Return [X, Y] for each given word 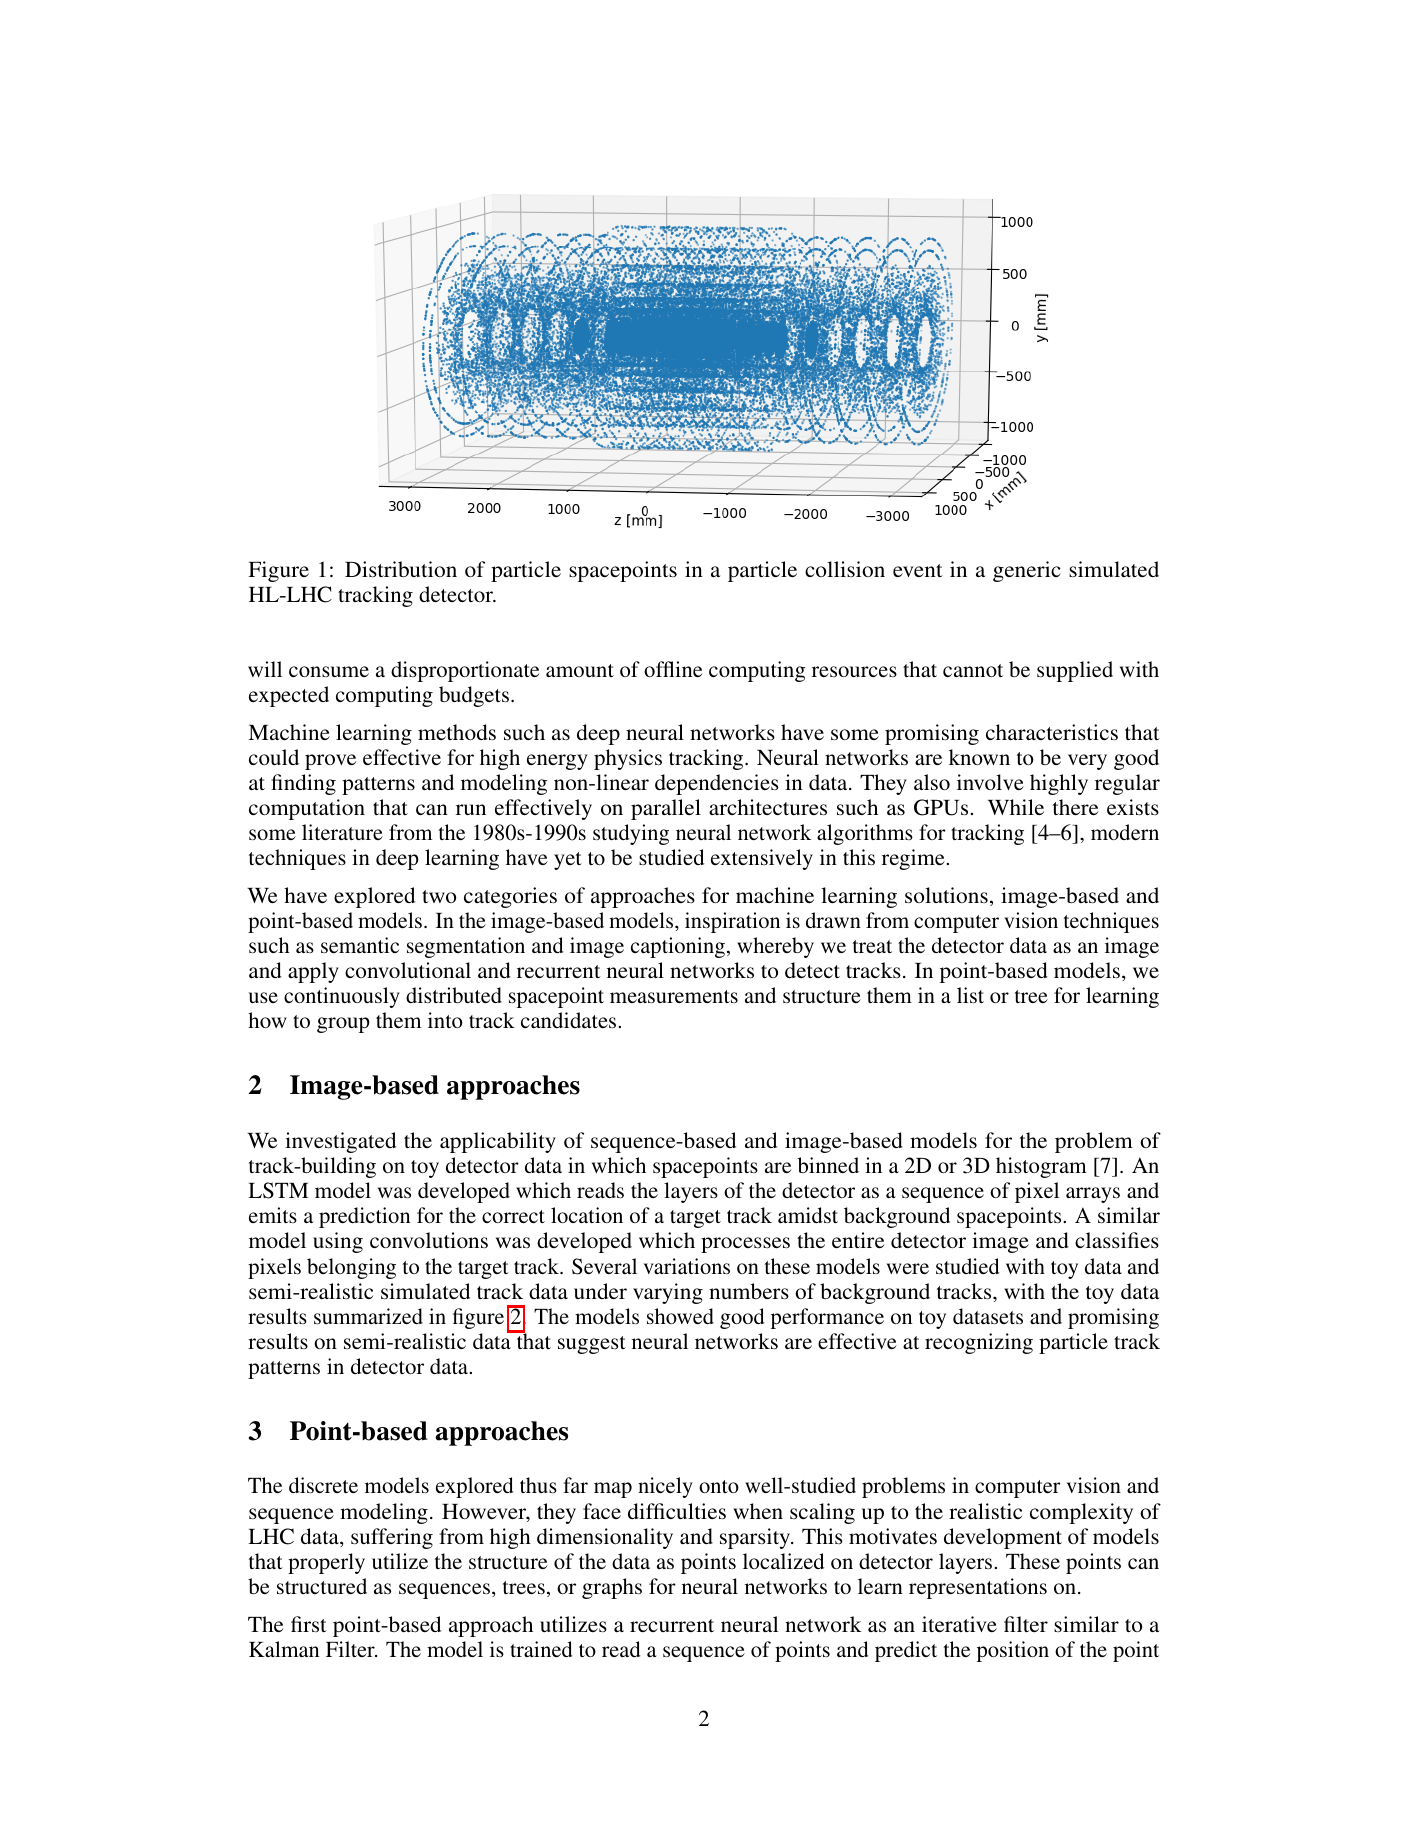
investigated [340, 1142]
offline [673, 669]
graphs [612, 1588]
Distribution [401, 569]
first [309, 1624]
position [1013, 1651]
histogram [1041, 1167]
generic [1027, 571]
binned [828, 1165]
